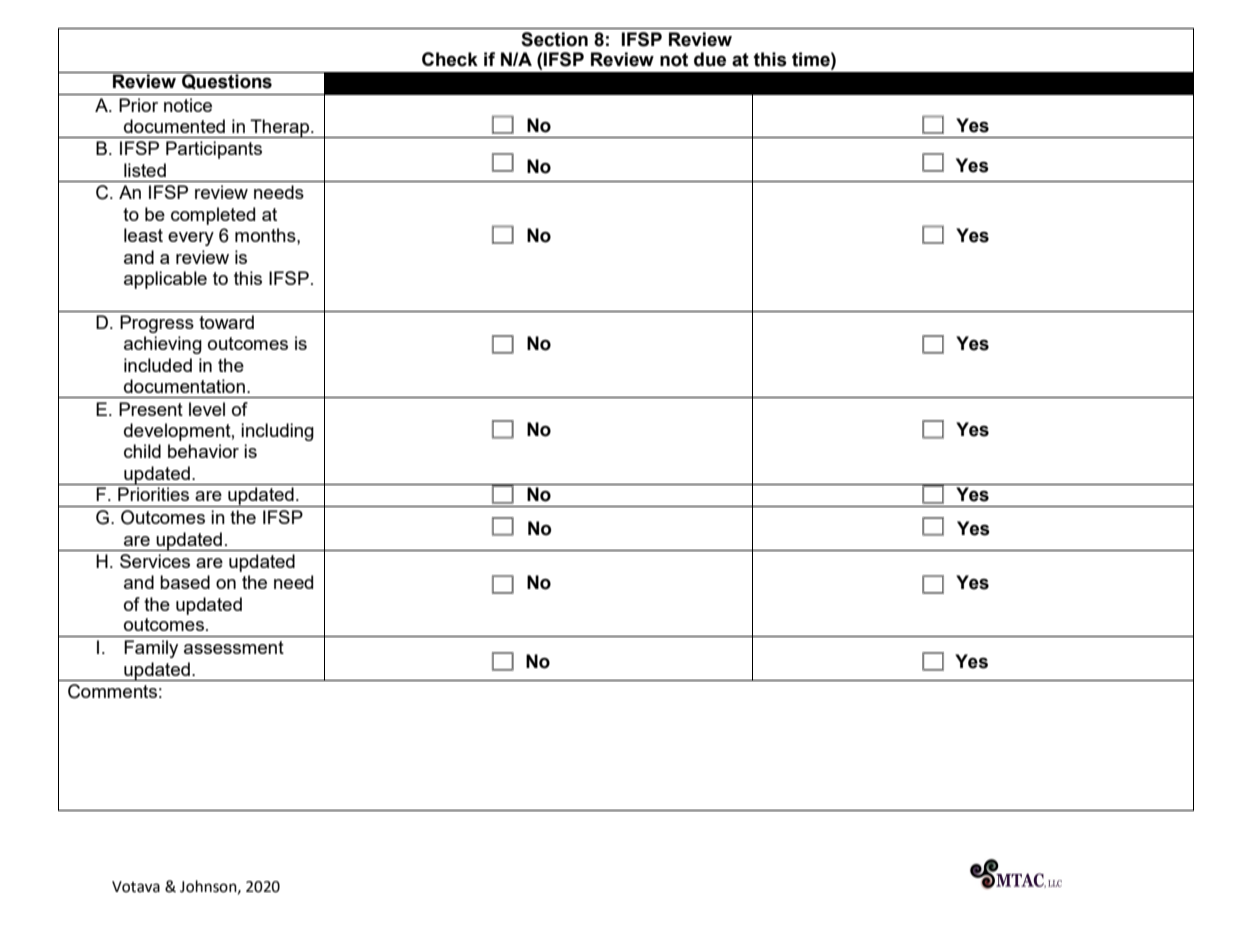  I want to click on due, so click(710, 59).
